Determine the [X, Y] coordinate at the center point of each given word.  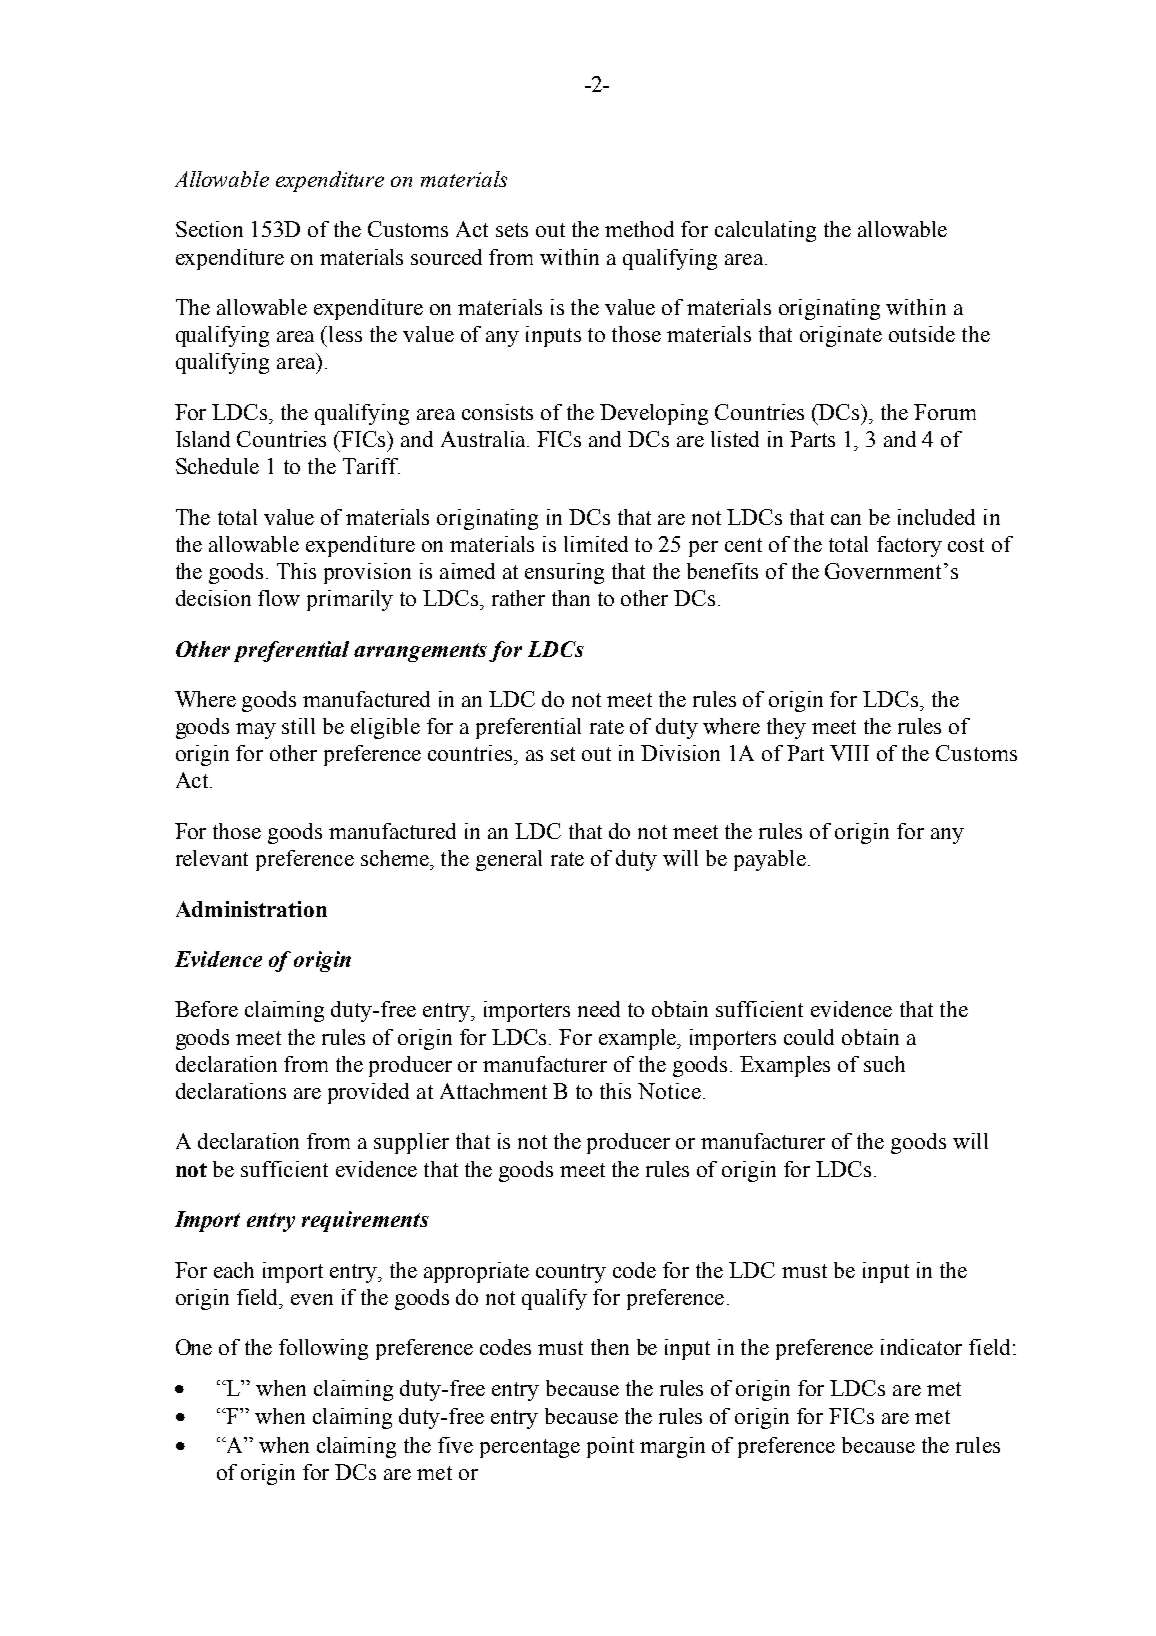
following [323, 1349]
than [571, 598]
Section [209, 229]
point [610, 1447]
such [884, 1064]
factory [909, 546]
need [599, 1009]
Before [206, 1009]
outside [922, 334]
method [639, 229]
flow [279, 598]
